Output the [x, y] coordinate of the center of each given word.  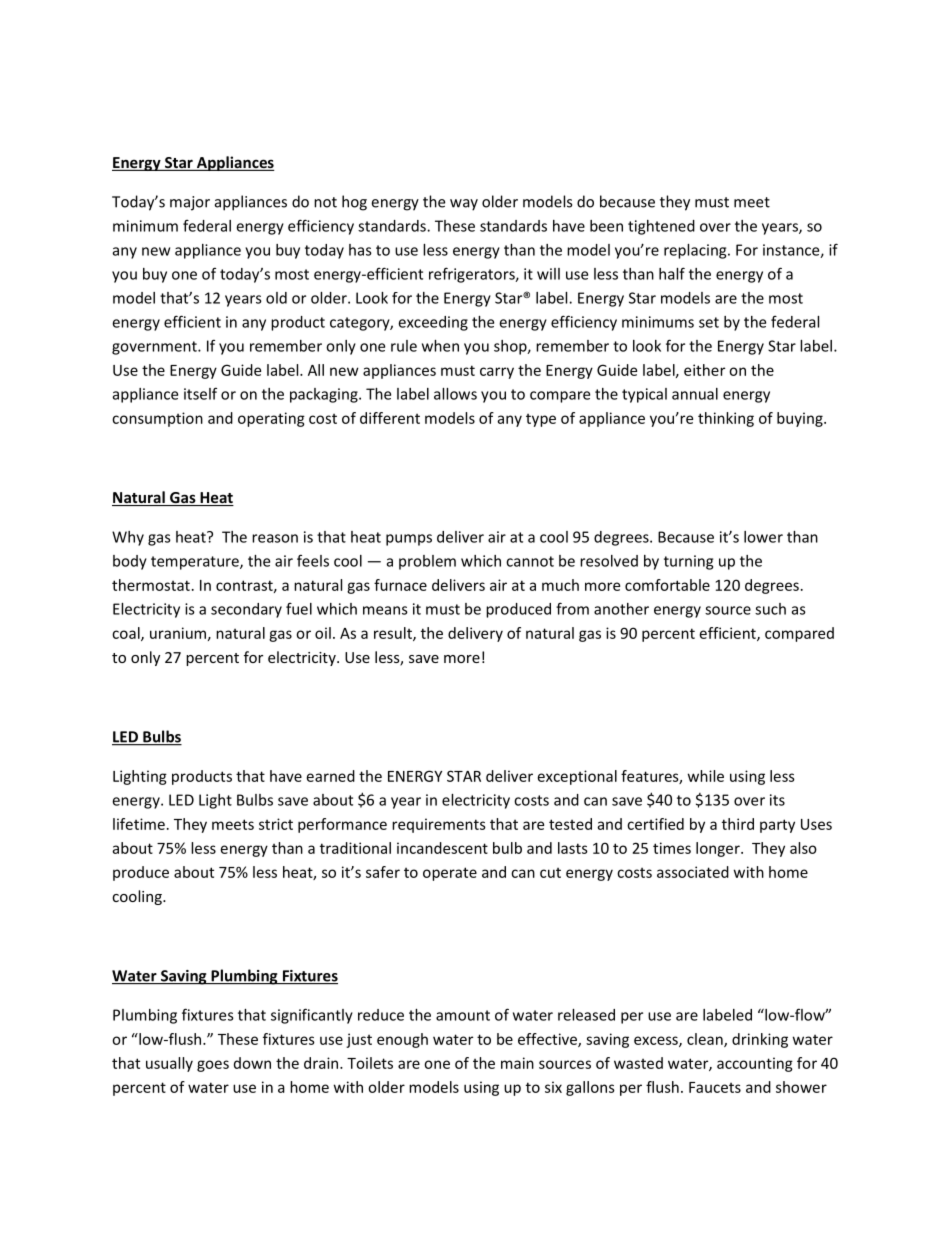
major [190, 203]
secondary [246, 610]
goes [213, 1066]
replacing [696, 251]
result [394, 634]
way [464, 205]
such [770, 609]
